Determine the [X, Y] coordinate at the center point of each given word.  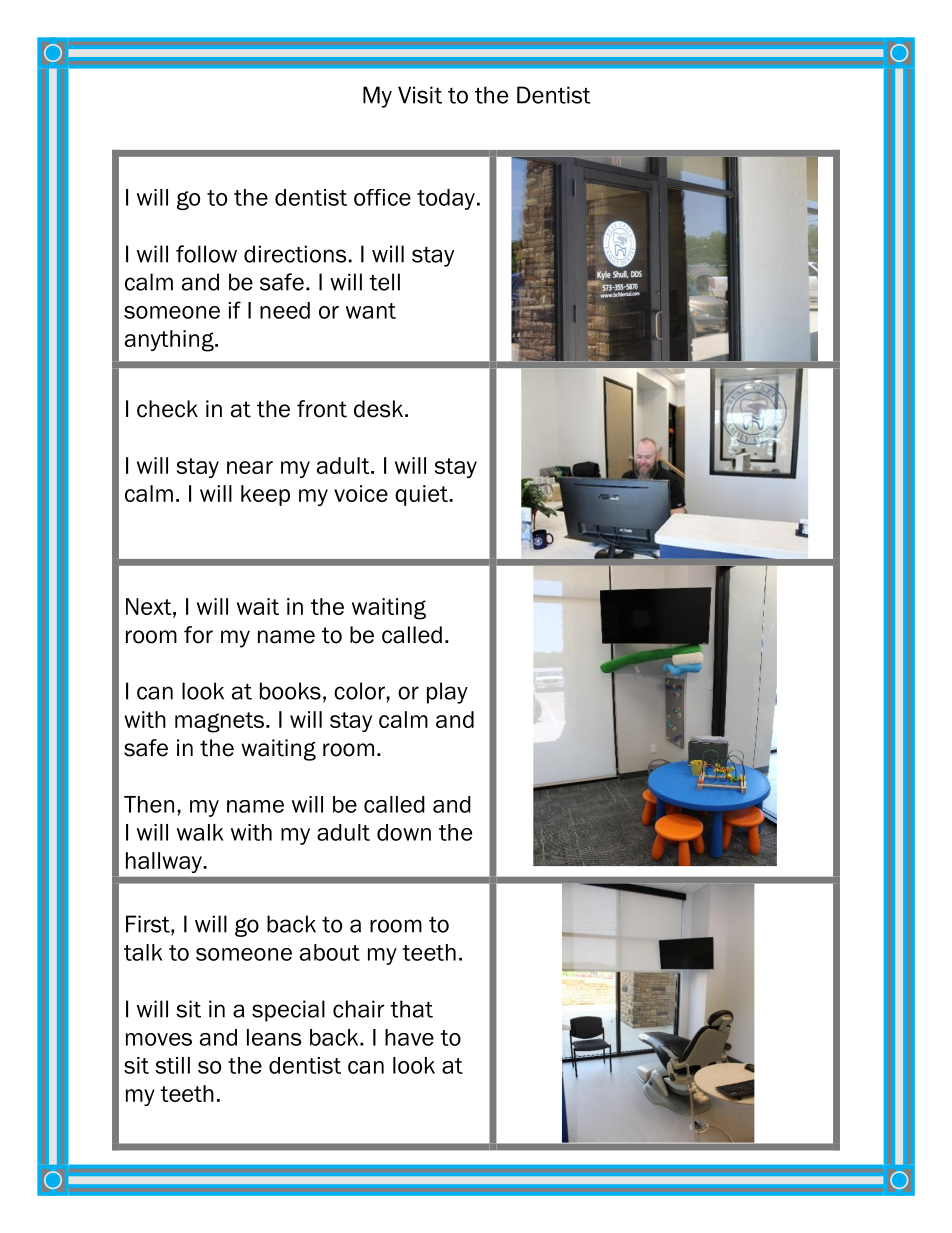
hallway [164, 862]
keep [265, 495]
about [330, 952]
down [404, 832]
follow [206, 254]
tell [384, 282]
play [447, 693]
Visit [420, 95]
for [198, 635]
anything [170, 341]
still [172, 1065]
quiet [422, 495]
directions [296, 254]
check [167, 409]
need [285, 310]
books [290, 691]
